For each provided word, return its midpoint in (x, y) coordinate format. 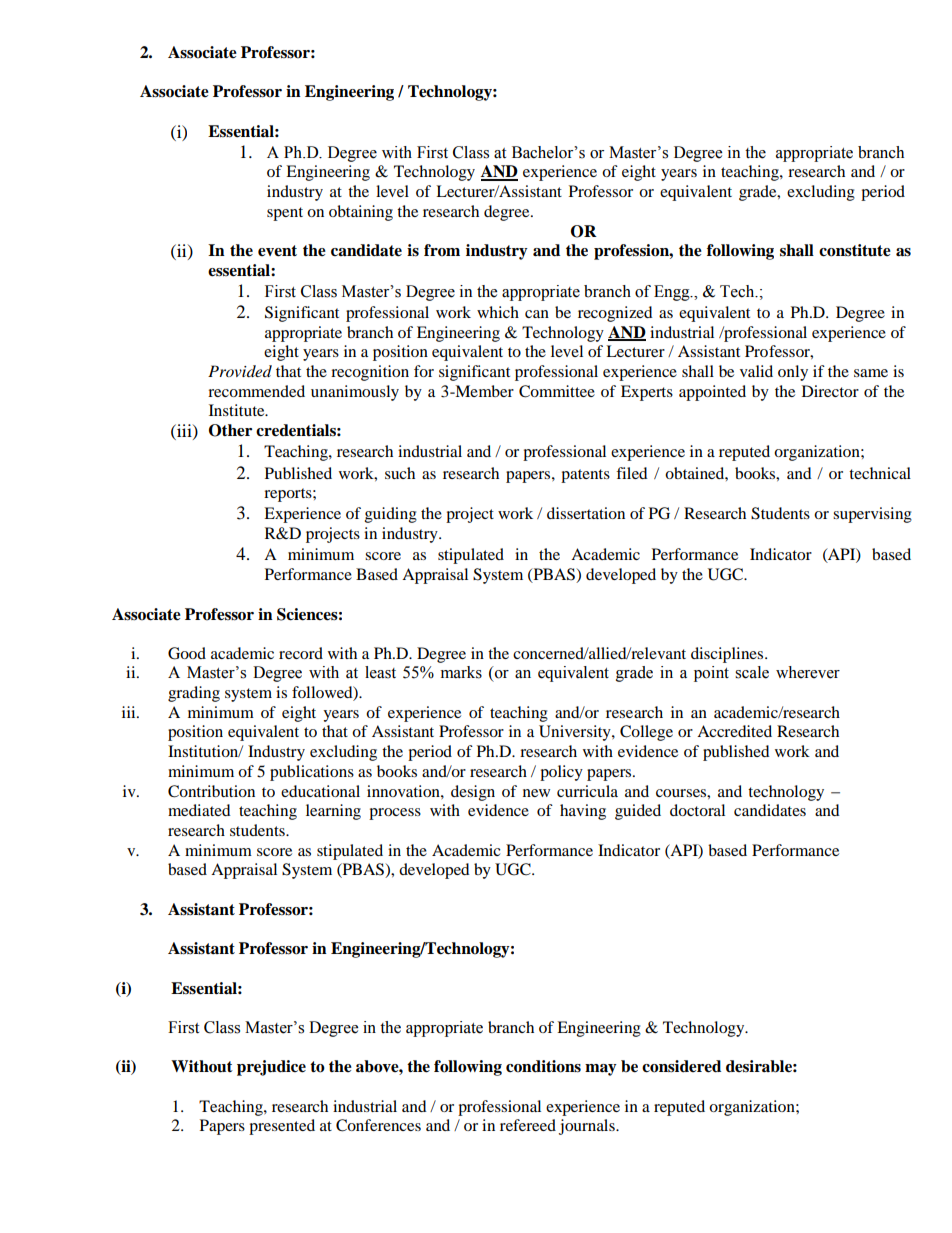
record (301, 653)
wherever (808, 672)
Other (230, 430)
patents (585, 476)
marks (461, 672)
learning (333, 812)
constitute (855, 250)
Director (830, 391)
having (583, 812)
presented (282, 1127)
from (442, 250)
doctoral (697, 810)
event (277, 251)
